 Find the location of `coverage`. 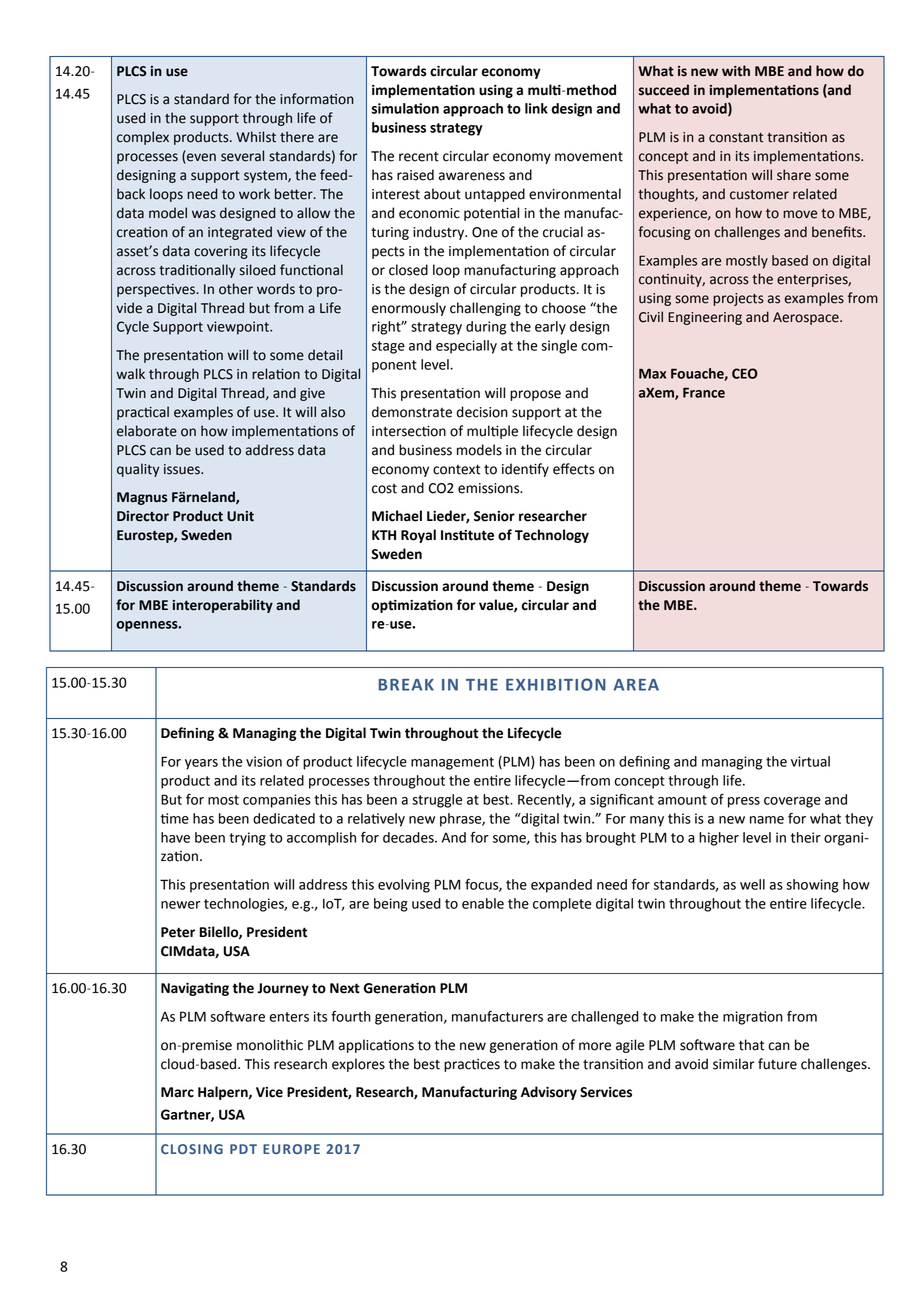

coverage is located at coordinates (792, 802).
